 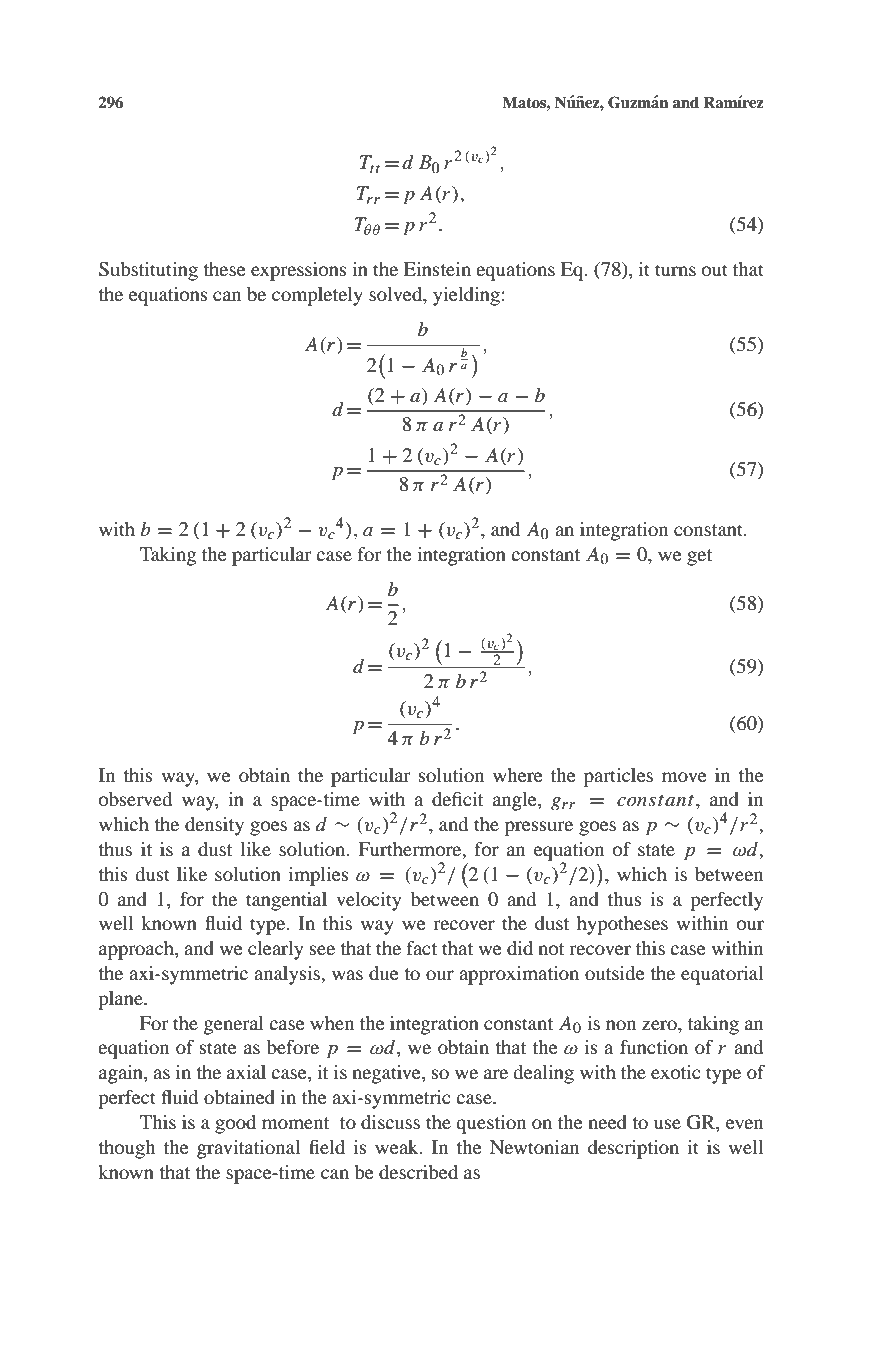 What do you see at coordinates (235, 1124) in the page?
I see `good` at bounding box center [235, 1124].
